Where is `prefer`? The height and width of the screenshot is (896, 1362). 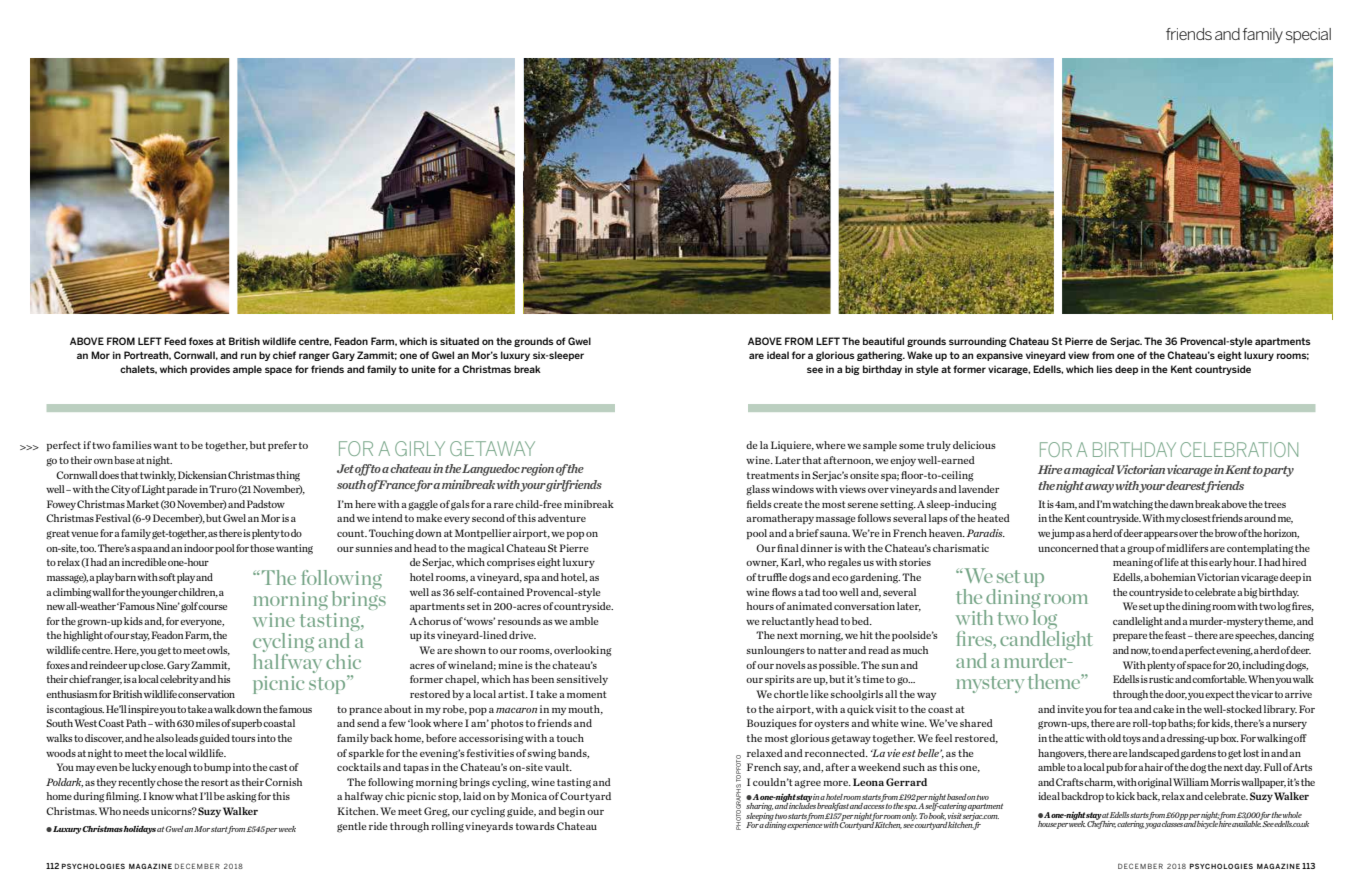
prefer is located at coordinates (282, 446).
